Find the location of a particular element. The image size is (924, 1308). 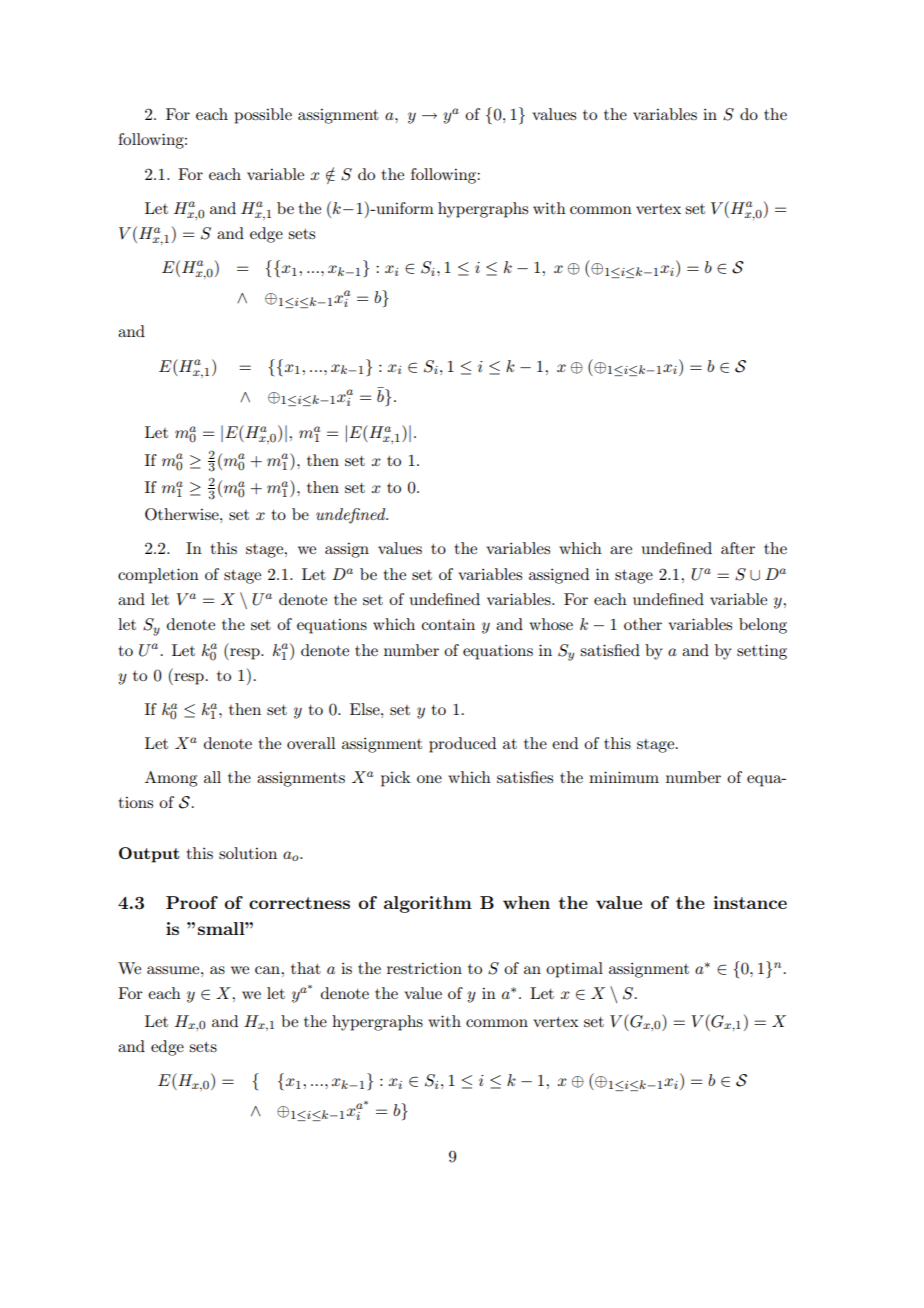

completion is located at coordinates (158, 576).
